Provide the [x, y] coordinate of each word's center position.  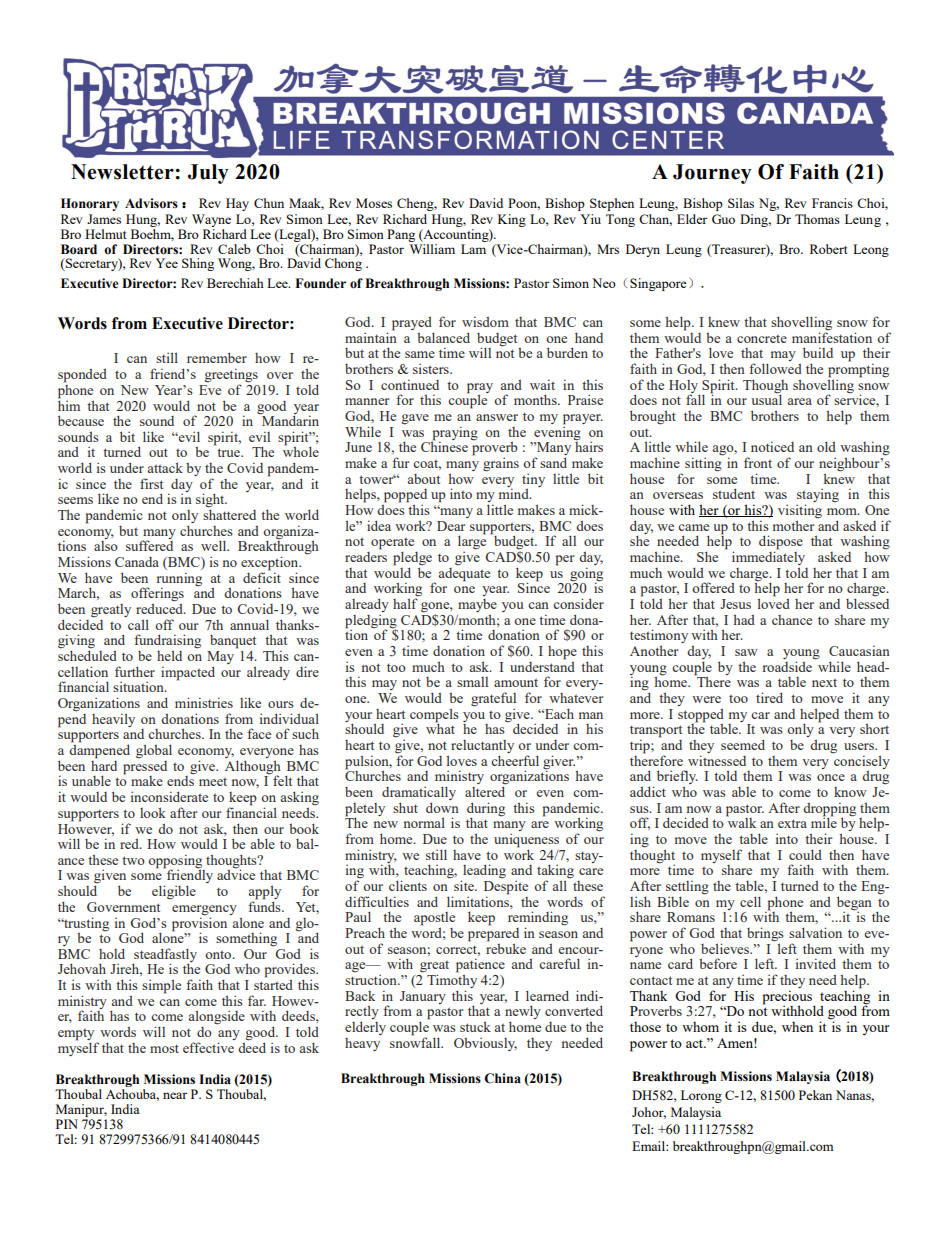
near [175, 1095]
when [797, 1027]
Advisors [151, 203]
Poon [524, 204]
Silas [741, 203]
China [502, 1078]
